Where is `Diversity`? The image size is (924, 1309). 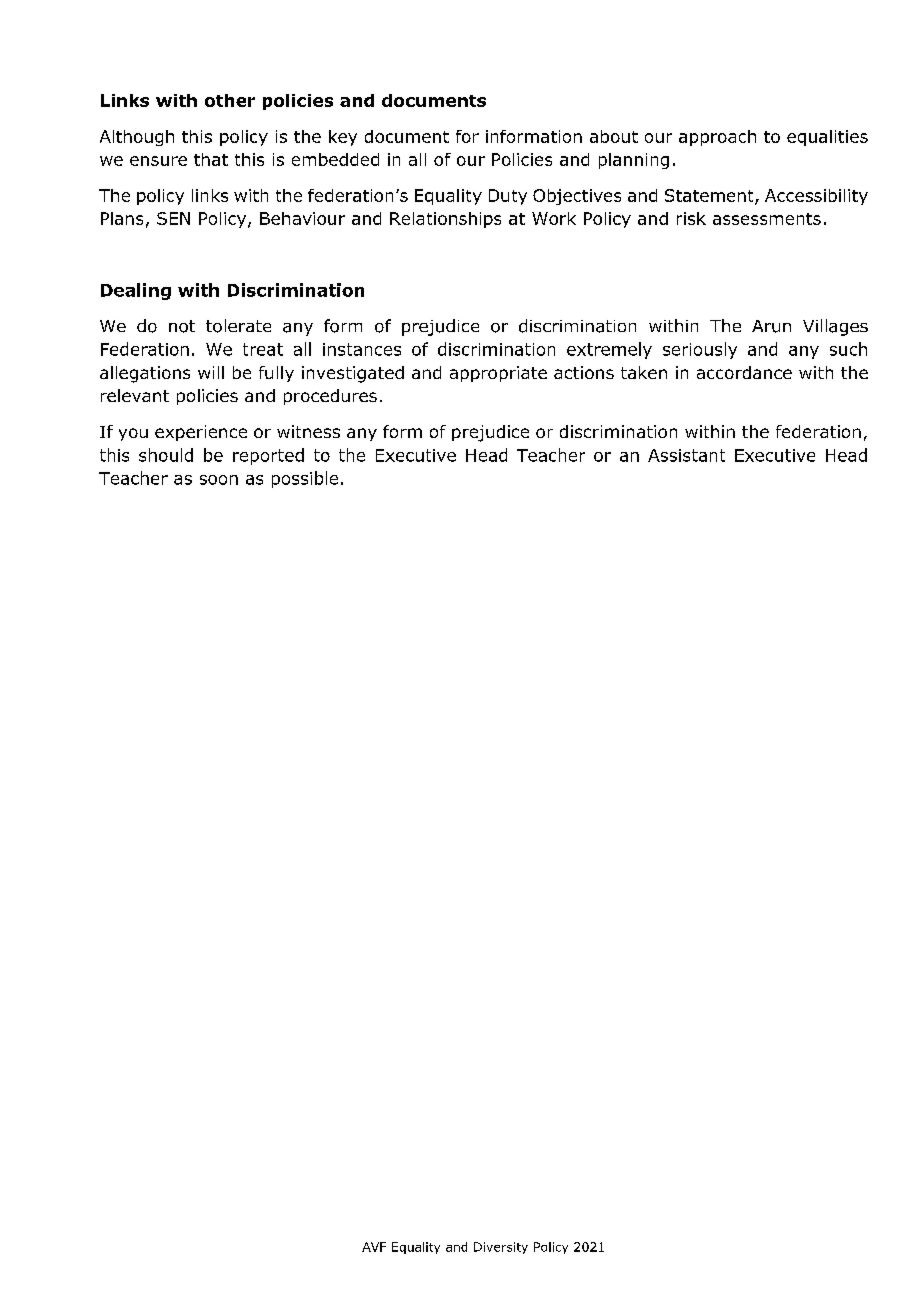 Diversity is located at coordinates (501, 1248).
